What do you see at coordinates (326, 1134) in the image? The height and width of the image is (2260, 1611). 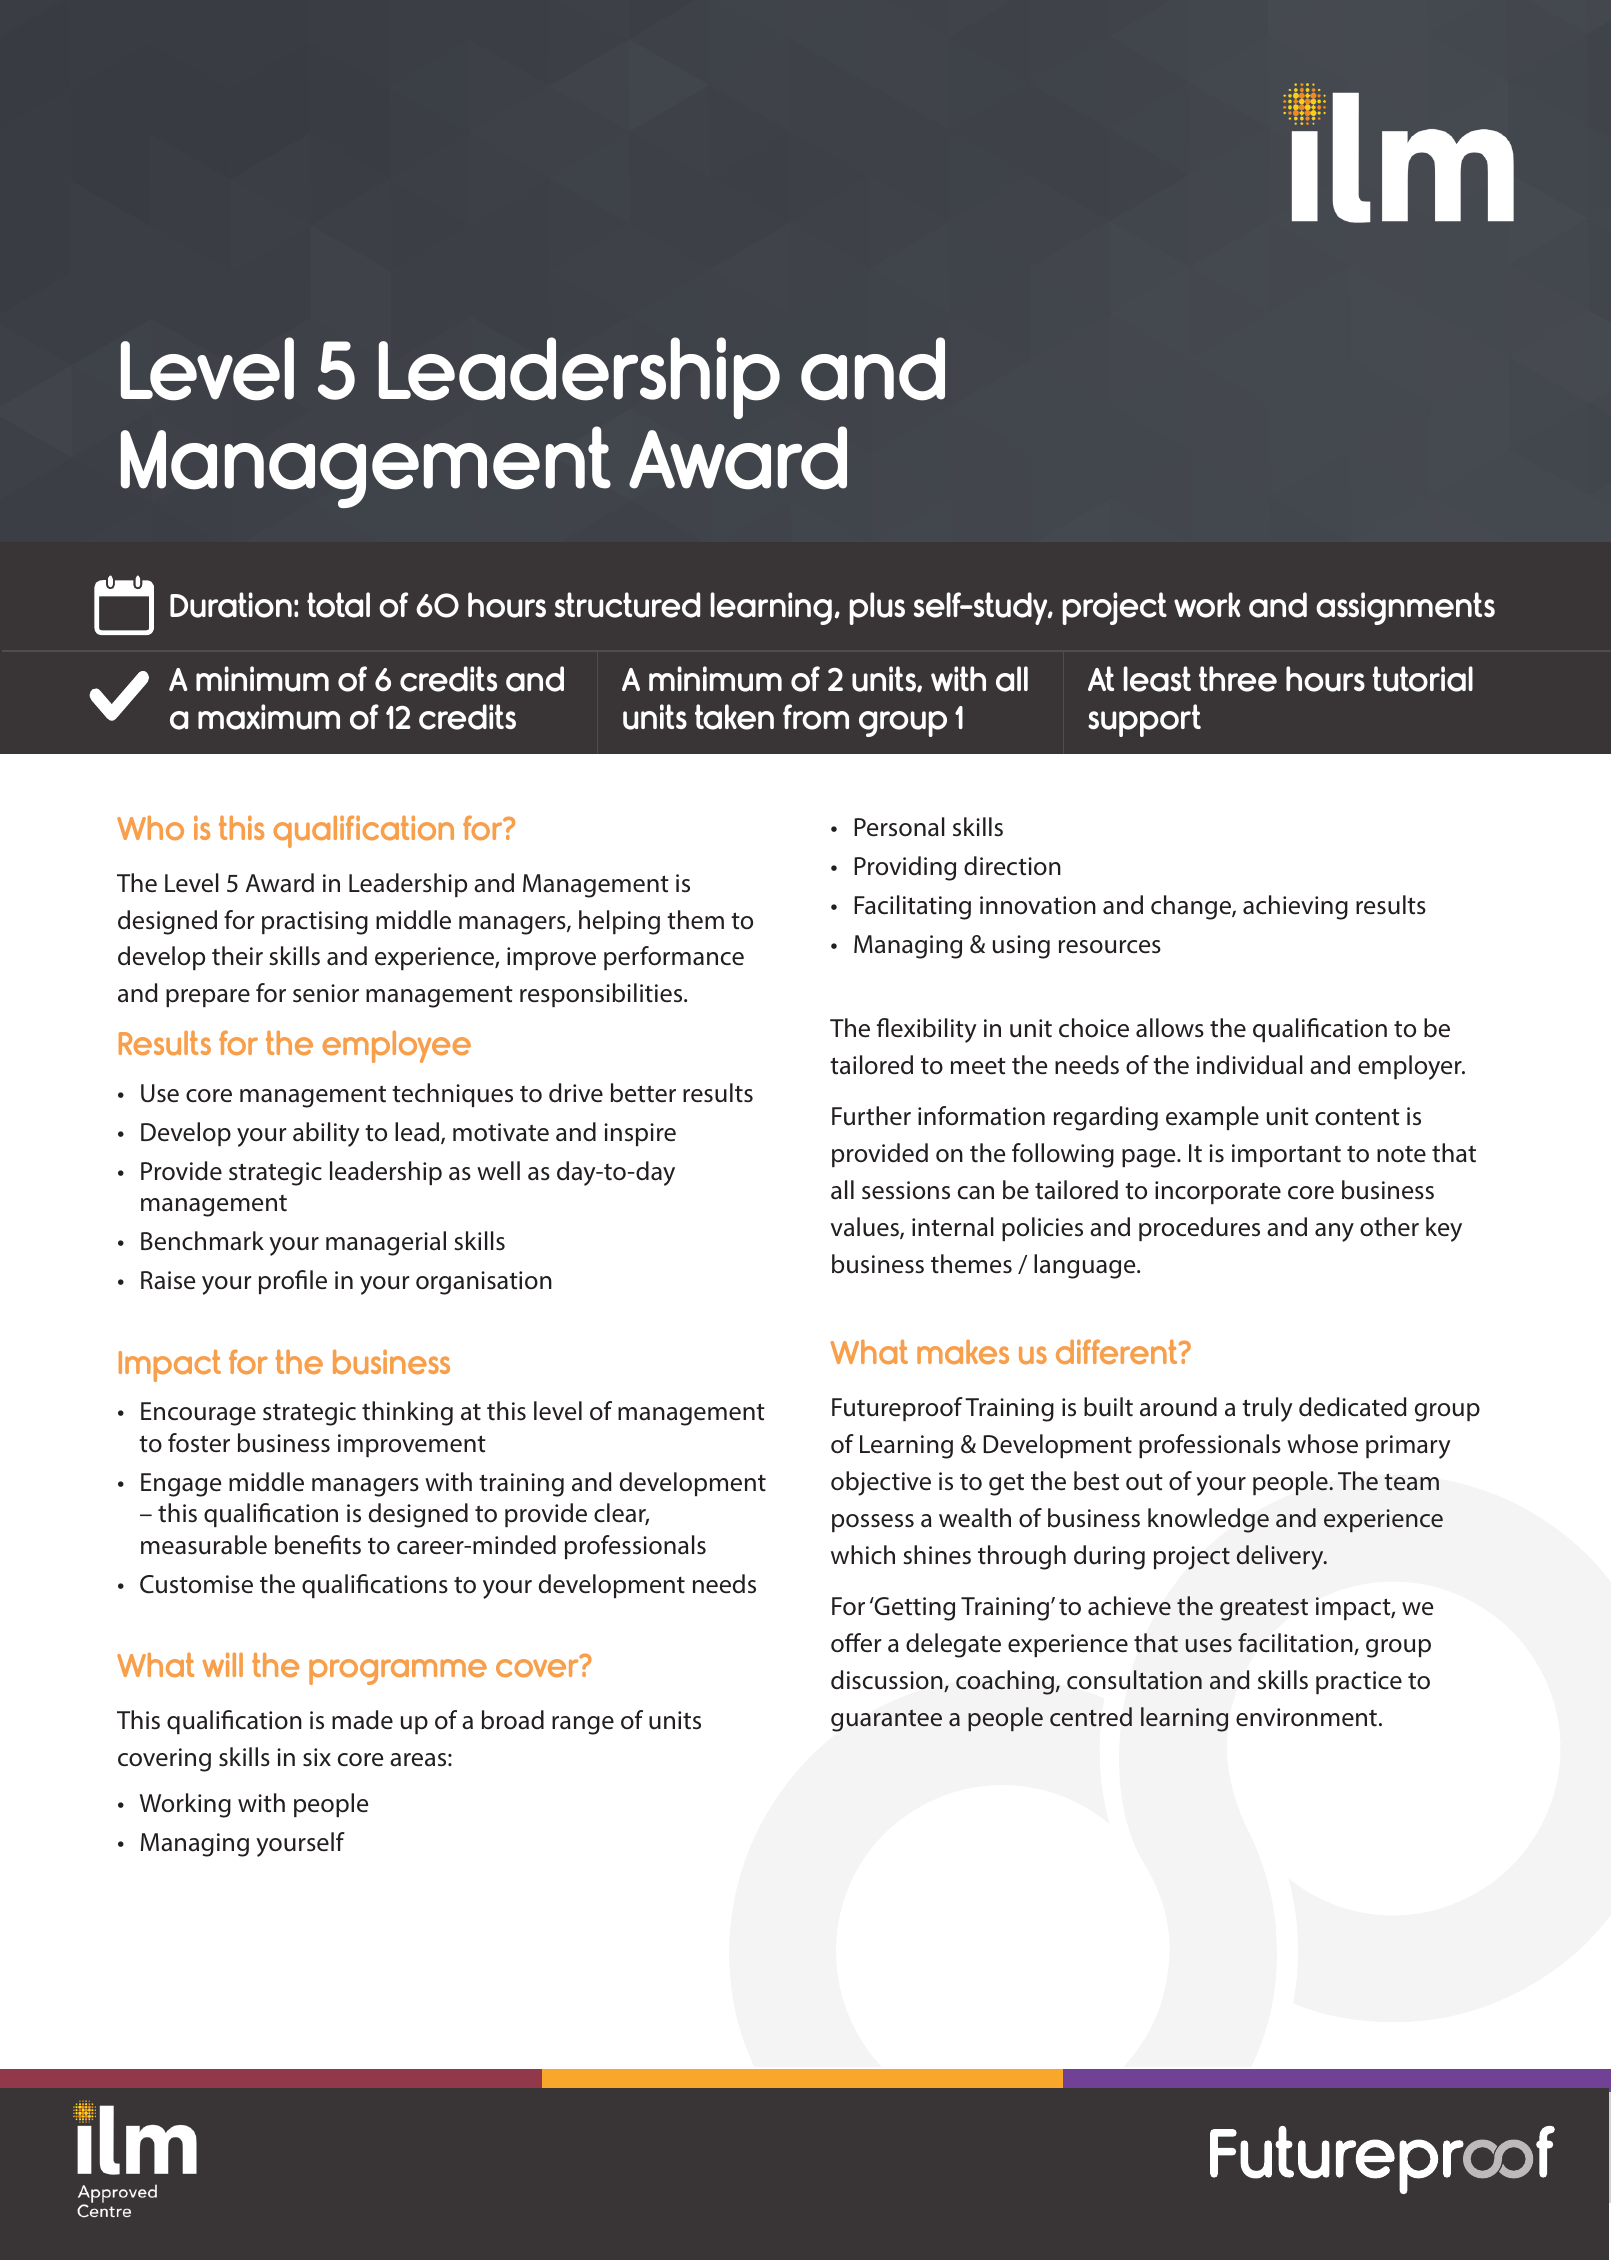 I see `ability` at bounding box center [326, 1134].
